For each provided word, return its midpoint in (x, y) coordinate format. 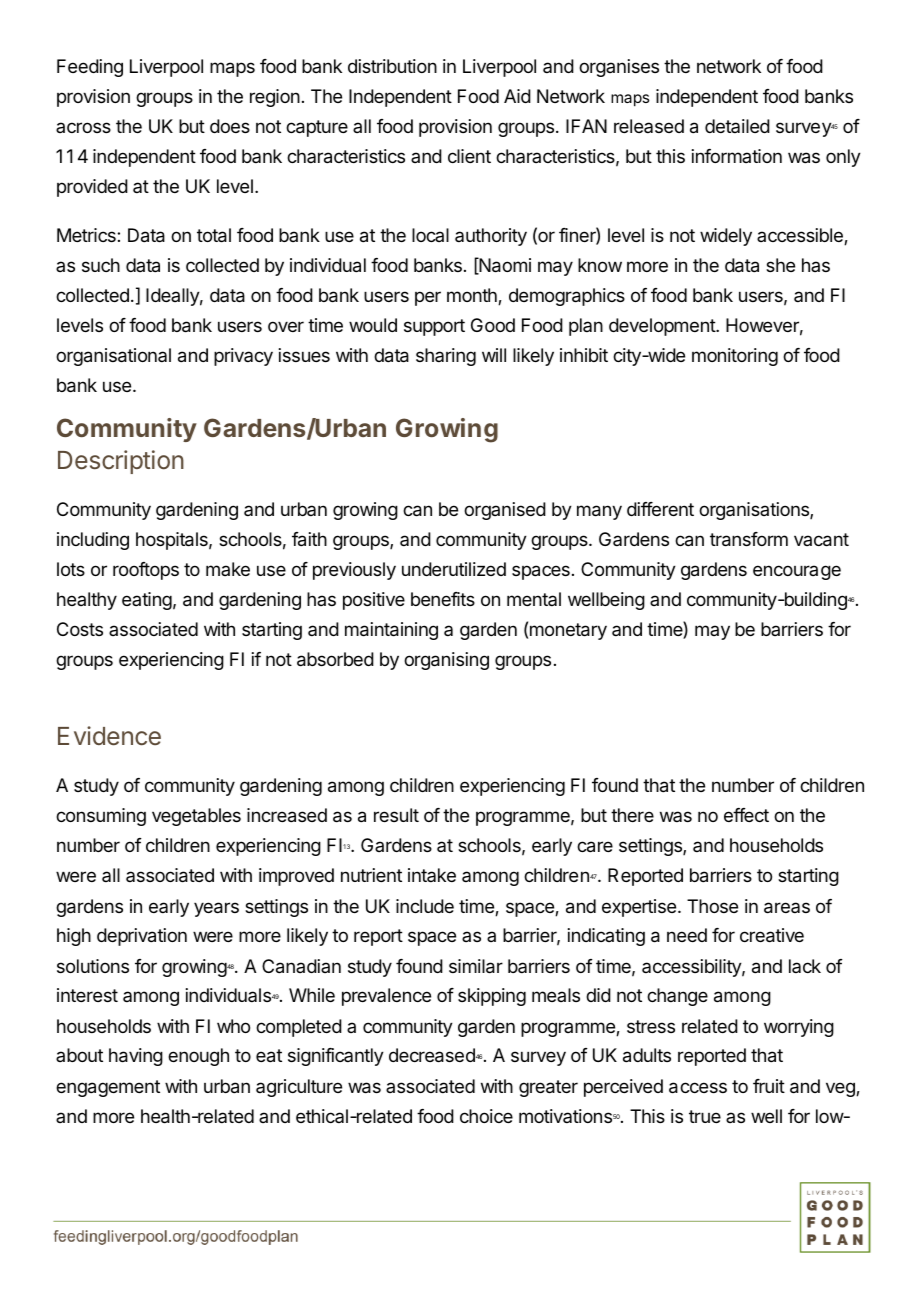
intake (432, 875)
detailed (737, 126)
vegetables (196, 817)
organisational (113, 357)
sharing (446, 357)
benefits (443, 599)
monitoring (735, 357)
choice (486, 1116)
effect (746, 815)
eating (147, 601)
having (136, 1057)
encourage (797, 572)
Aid (517, 96)
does (230, 126)
